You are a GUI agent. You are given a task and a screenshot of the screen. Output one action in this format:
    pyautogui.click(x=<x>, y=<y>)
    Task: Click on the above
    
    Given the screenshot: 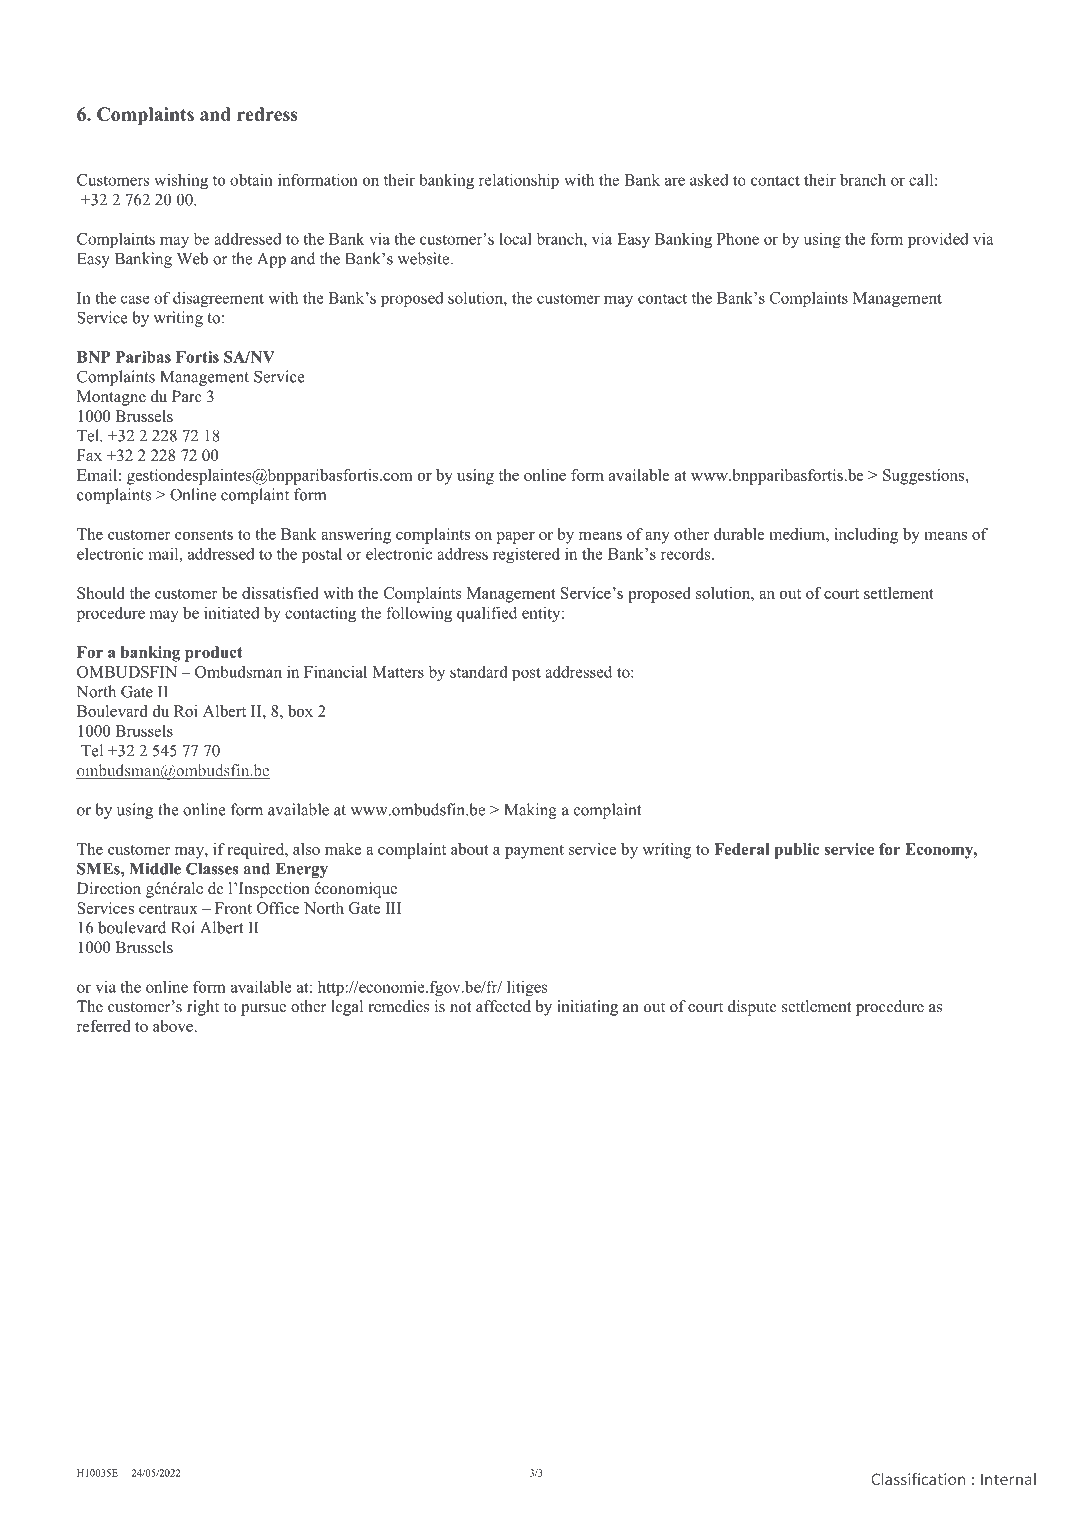 What is the action you would take?
    pyautogui.click(x=173, y=1026)
